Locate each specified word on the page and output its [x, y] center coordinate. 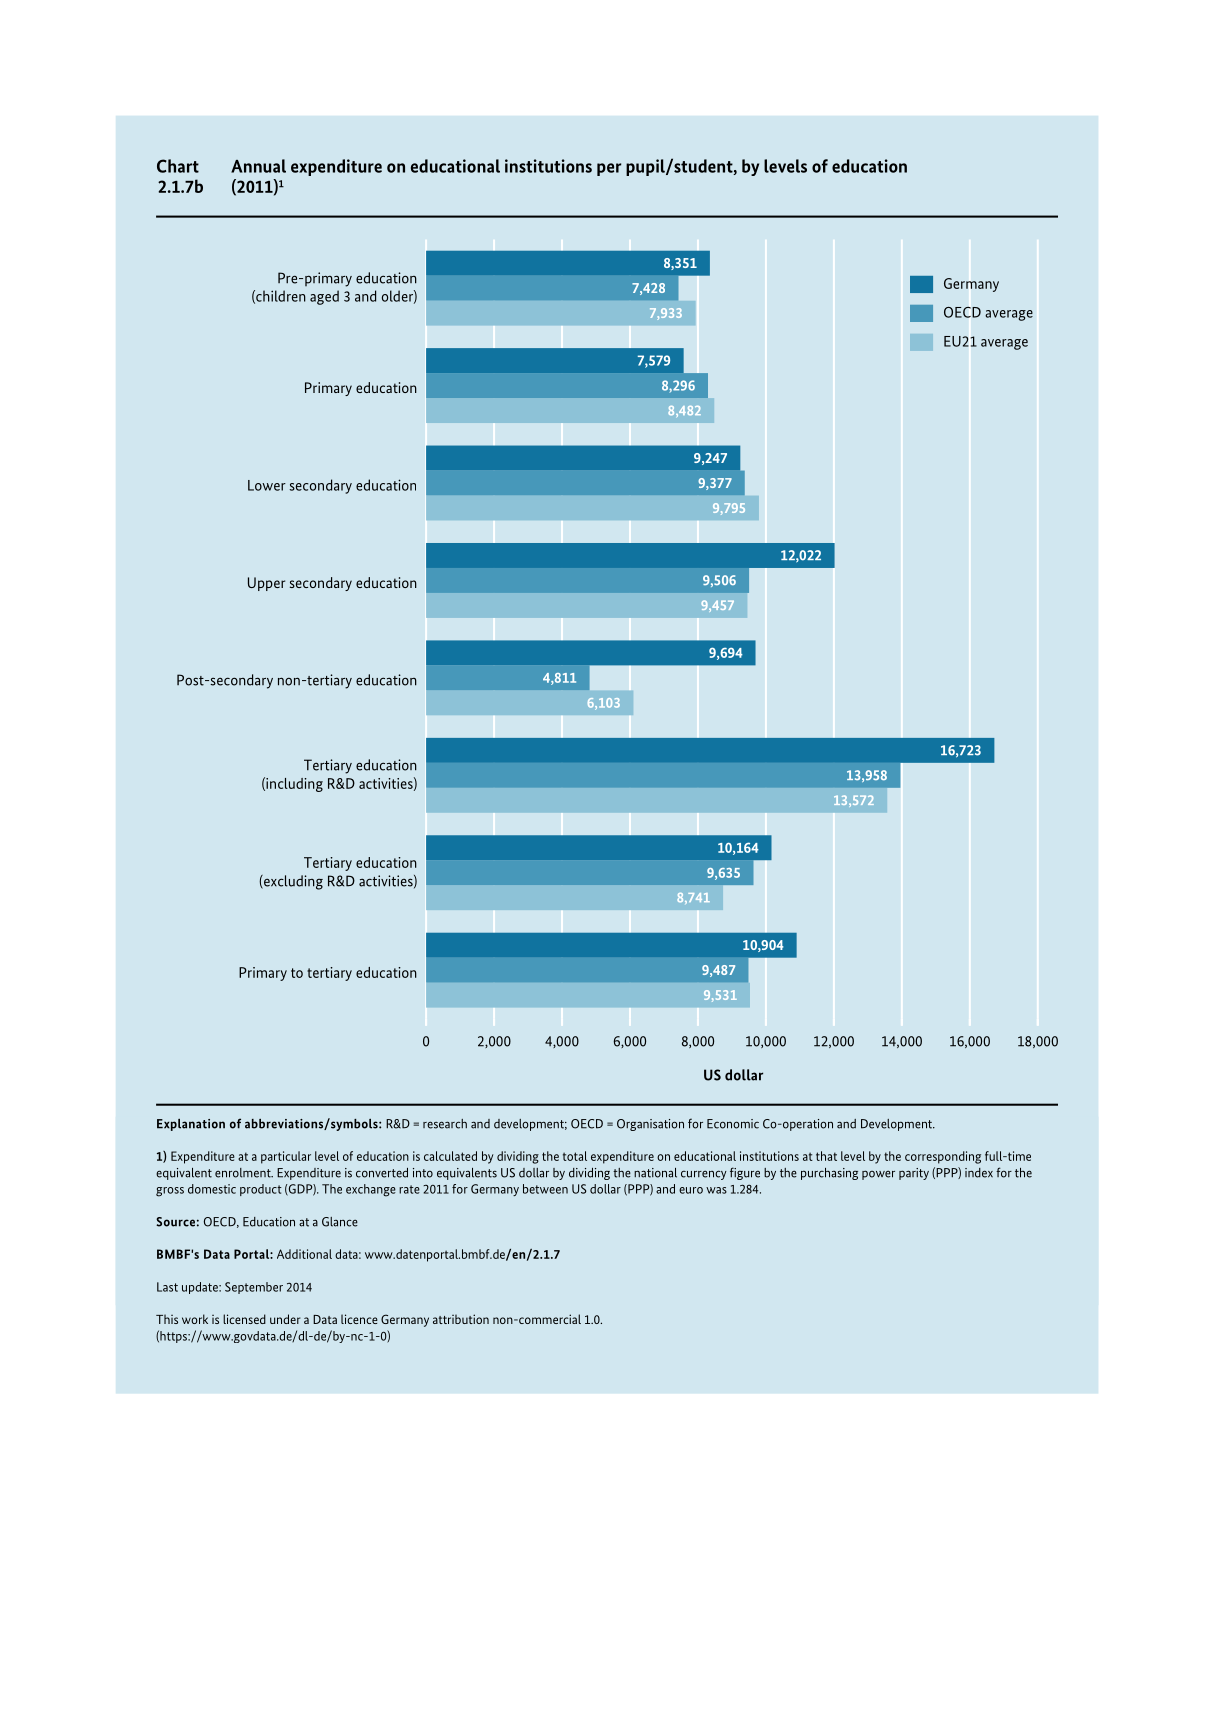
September [254, 1288]
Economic [733, 1124]
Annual [258, 166]
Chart [178, 166]
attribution [461, 1319]
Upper [266, 584]
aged [324, 297]
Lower [267, 485]
